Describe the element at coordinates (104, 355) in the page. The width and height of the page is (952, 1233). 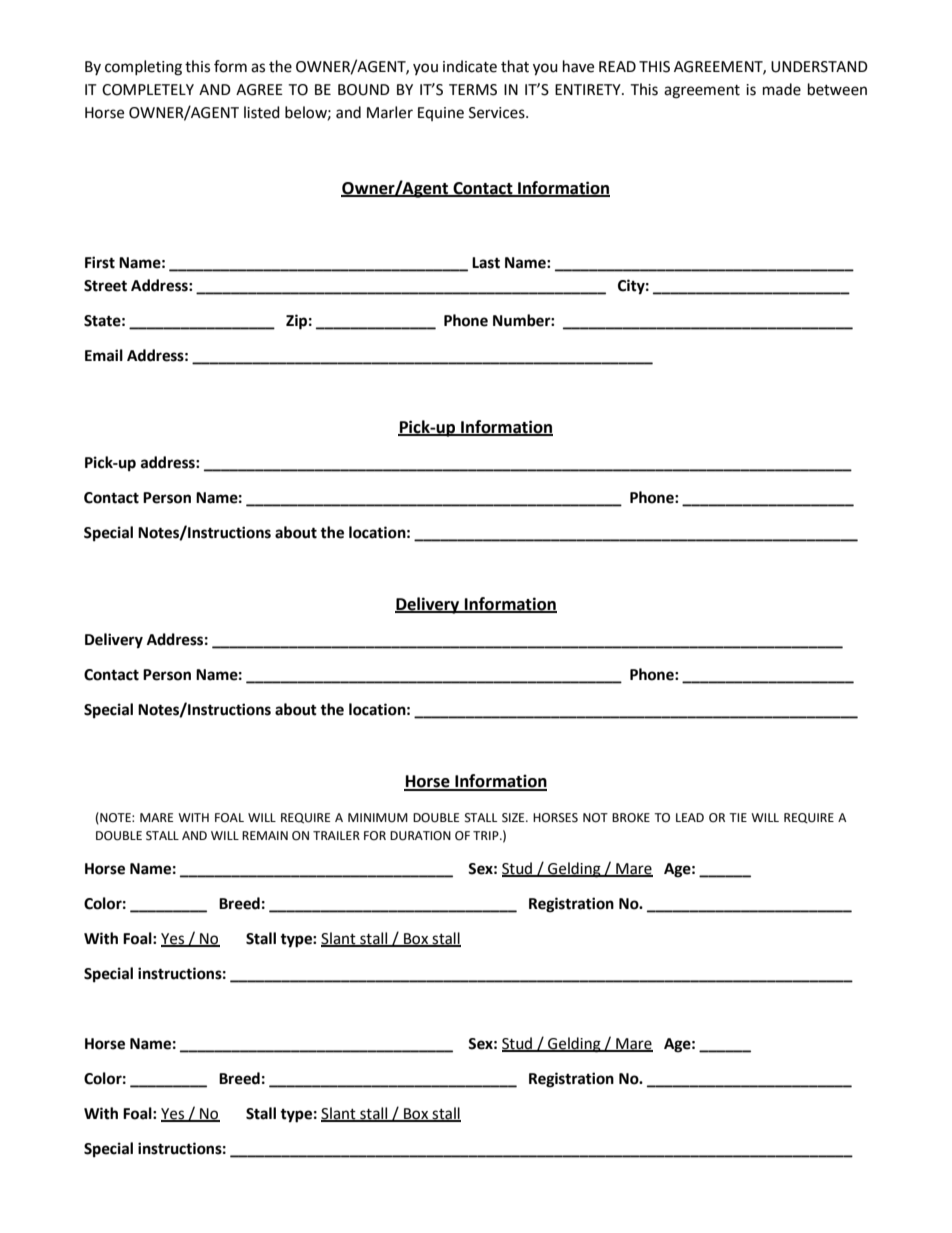
I see `Email` at that location.
